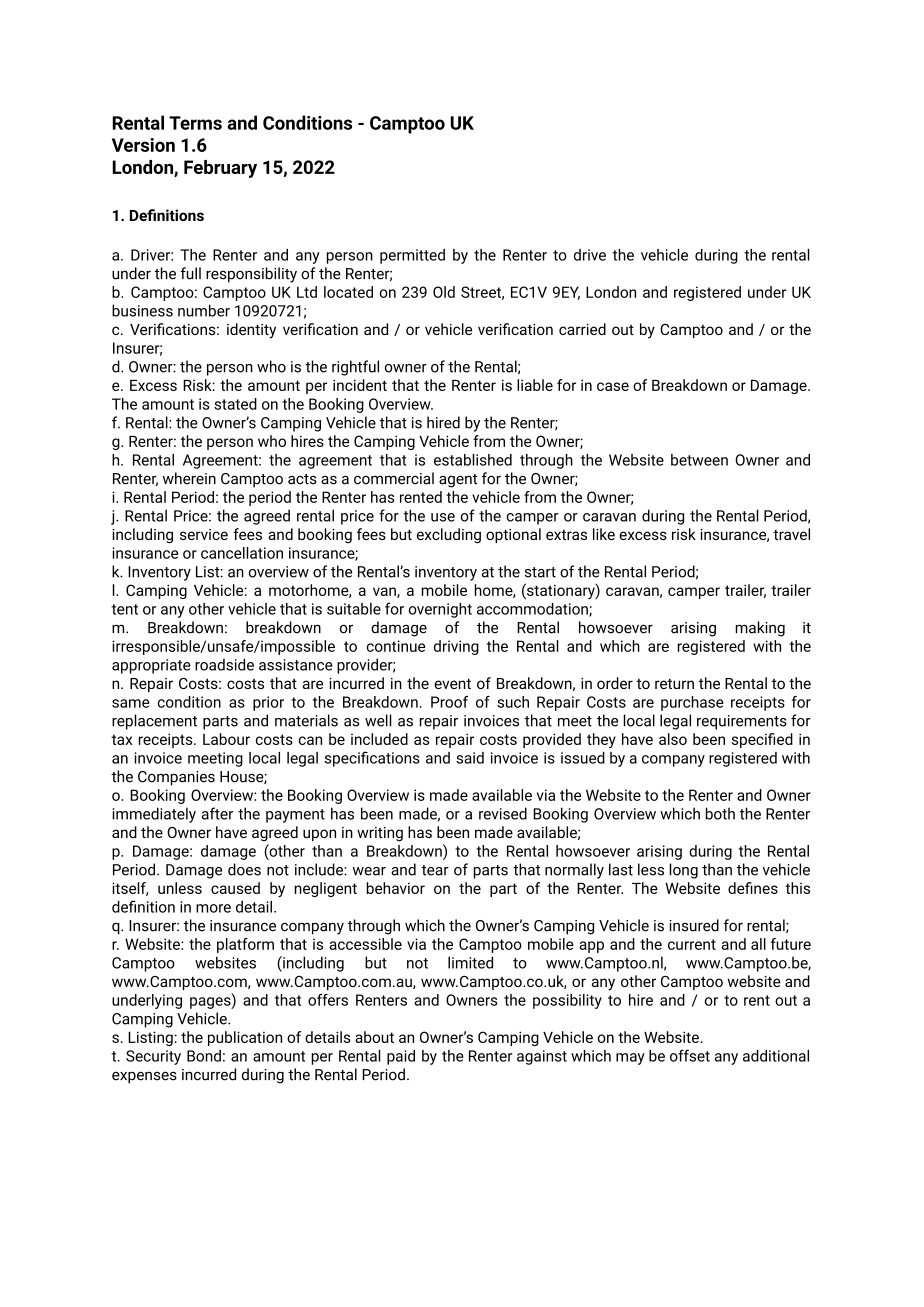  I want to click on between, so click(699, 460).
